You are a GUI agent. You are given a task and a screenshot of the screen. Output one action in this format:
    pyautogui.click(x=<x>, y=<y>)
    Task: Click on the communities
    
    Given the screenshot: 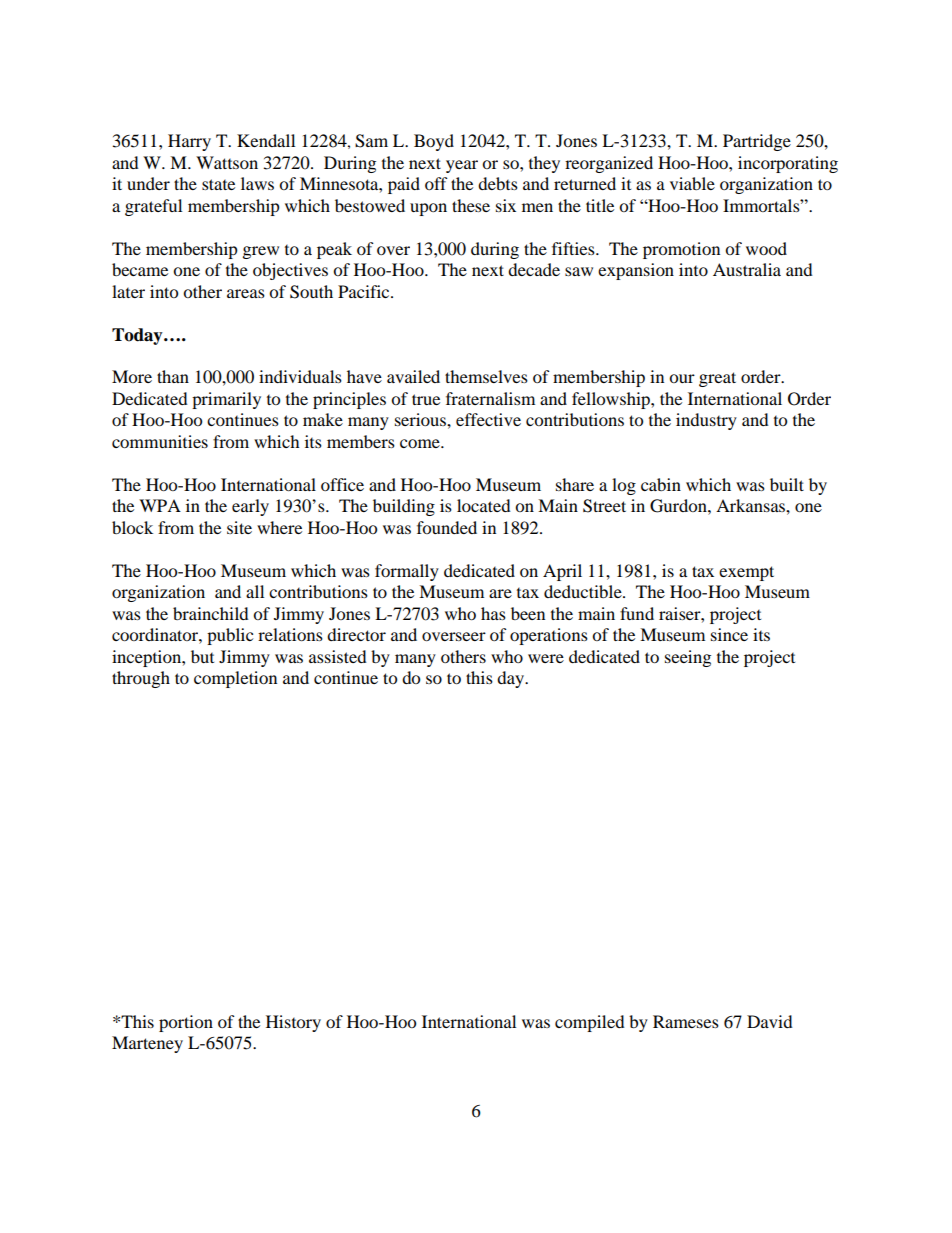 What is the action you would take?
    pyautogui.click(x=160, y=441)
